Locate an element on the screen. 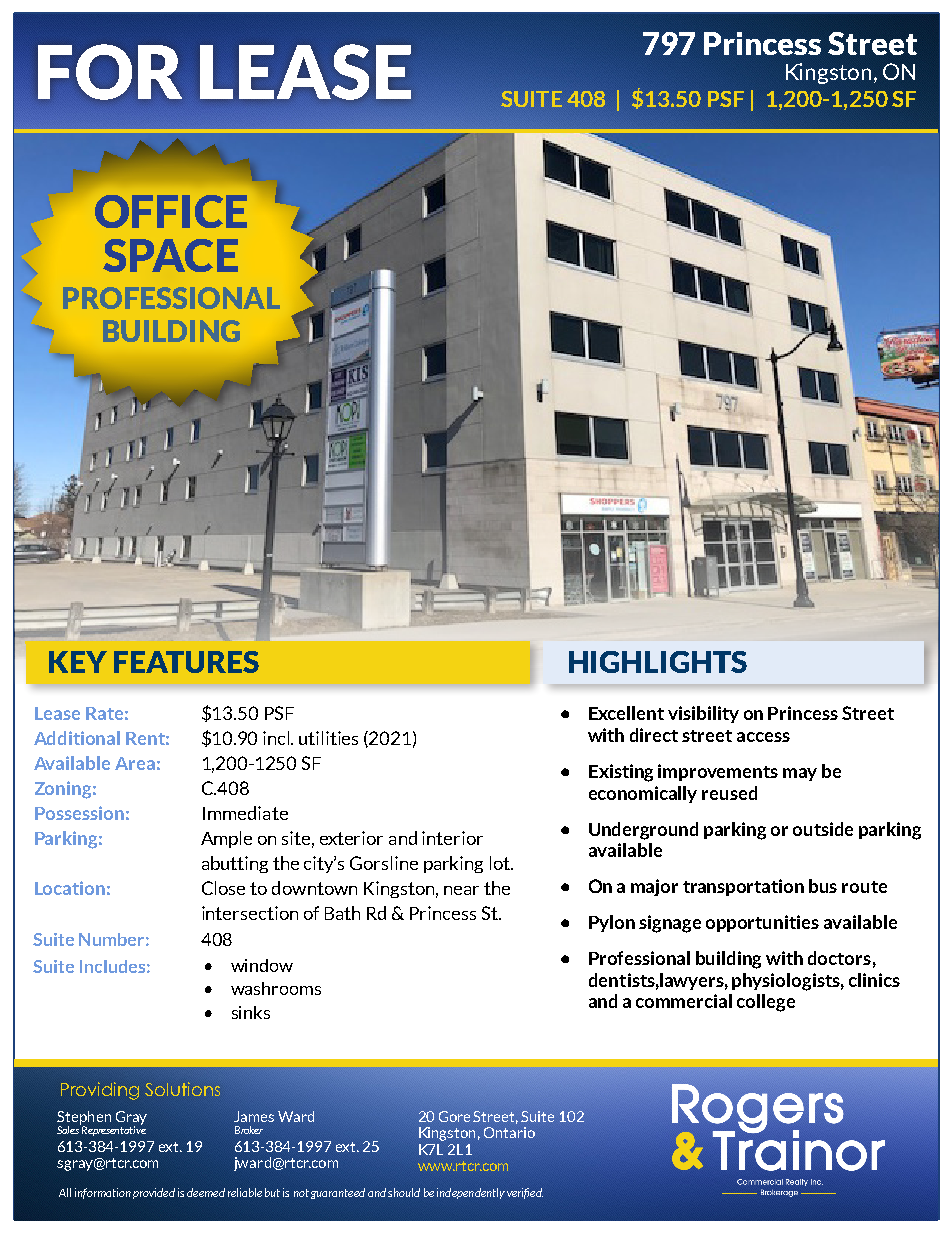 The width and height of the screenshot is (952, 1233). Area is located at coordinates (135, 763).
